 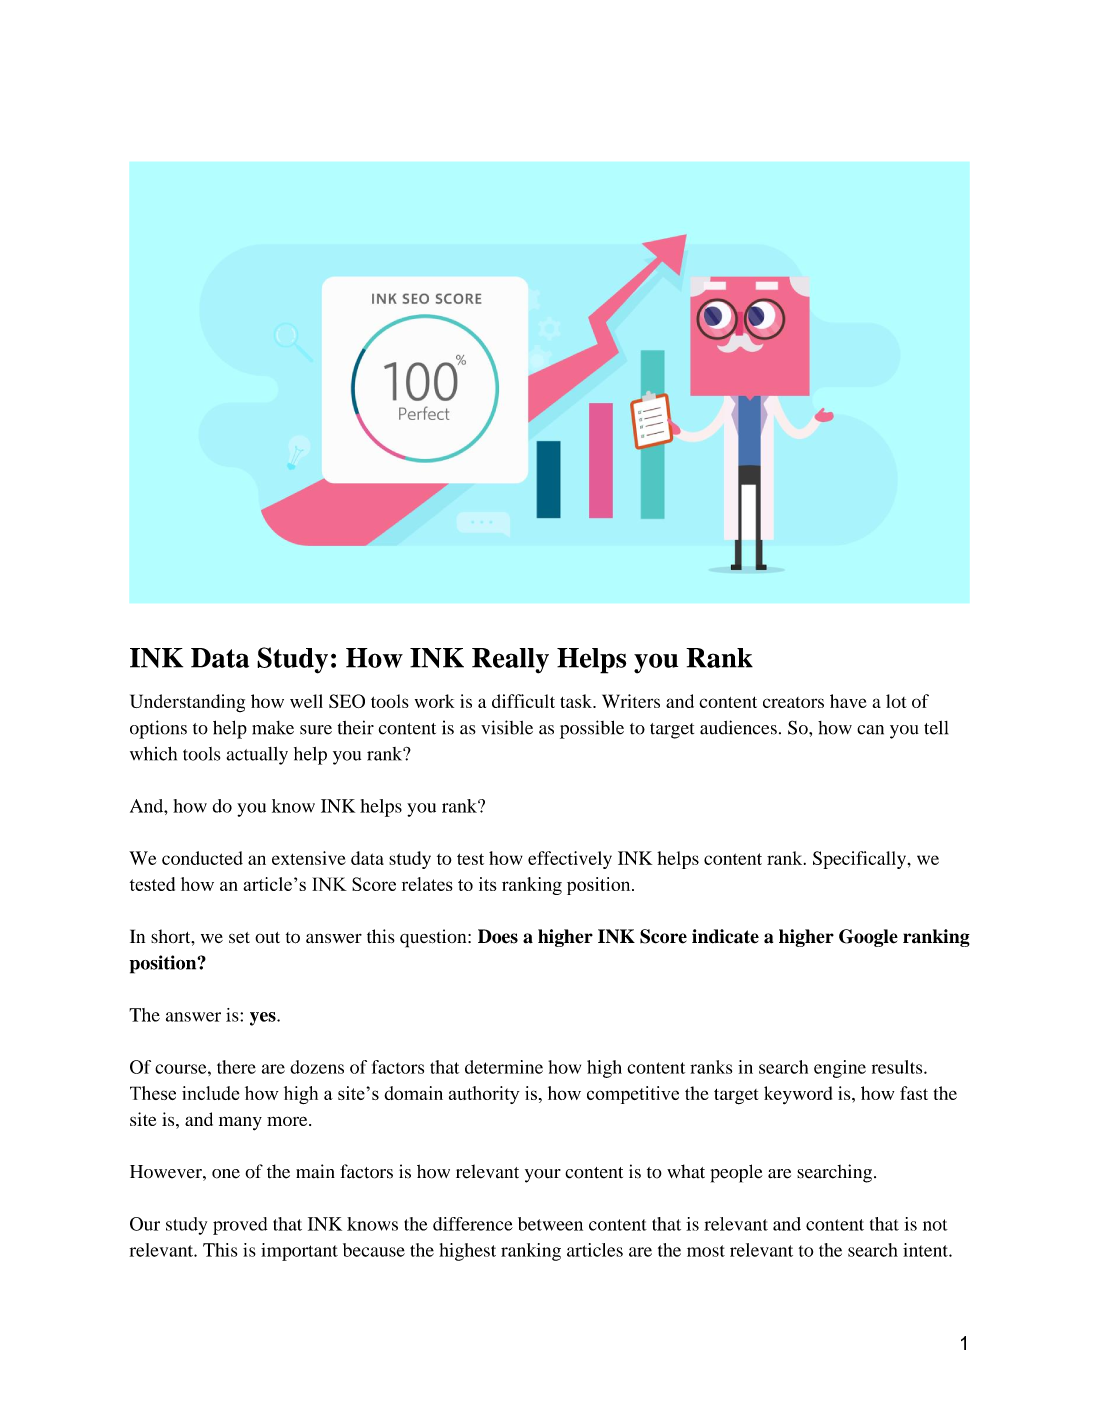 What do you see at coordinates (848, 701) in the page?
I see `have` at bounding box center [848, 701].
